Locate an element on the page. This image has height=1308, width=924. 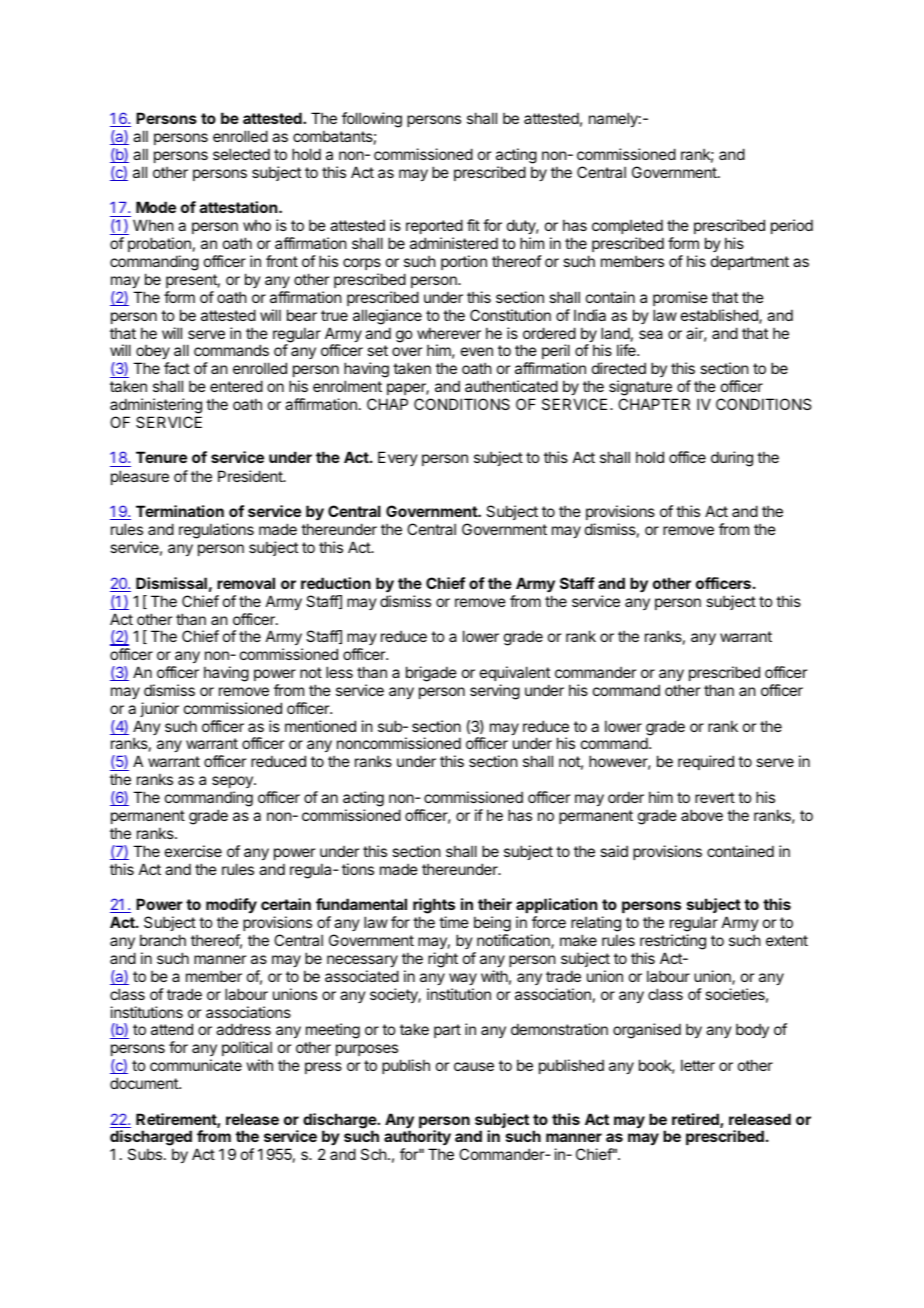
fit is located at coordinates (473, 225).
